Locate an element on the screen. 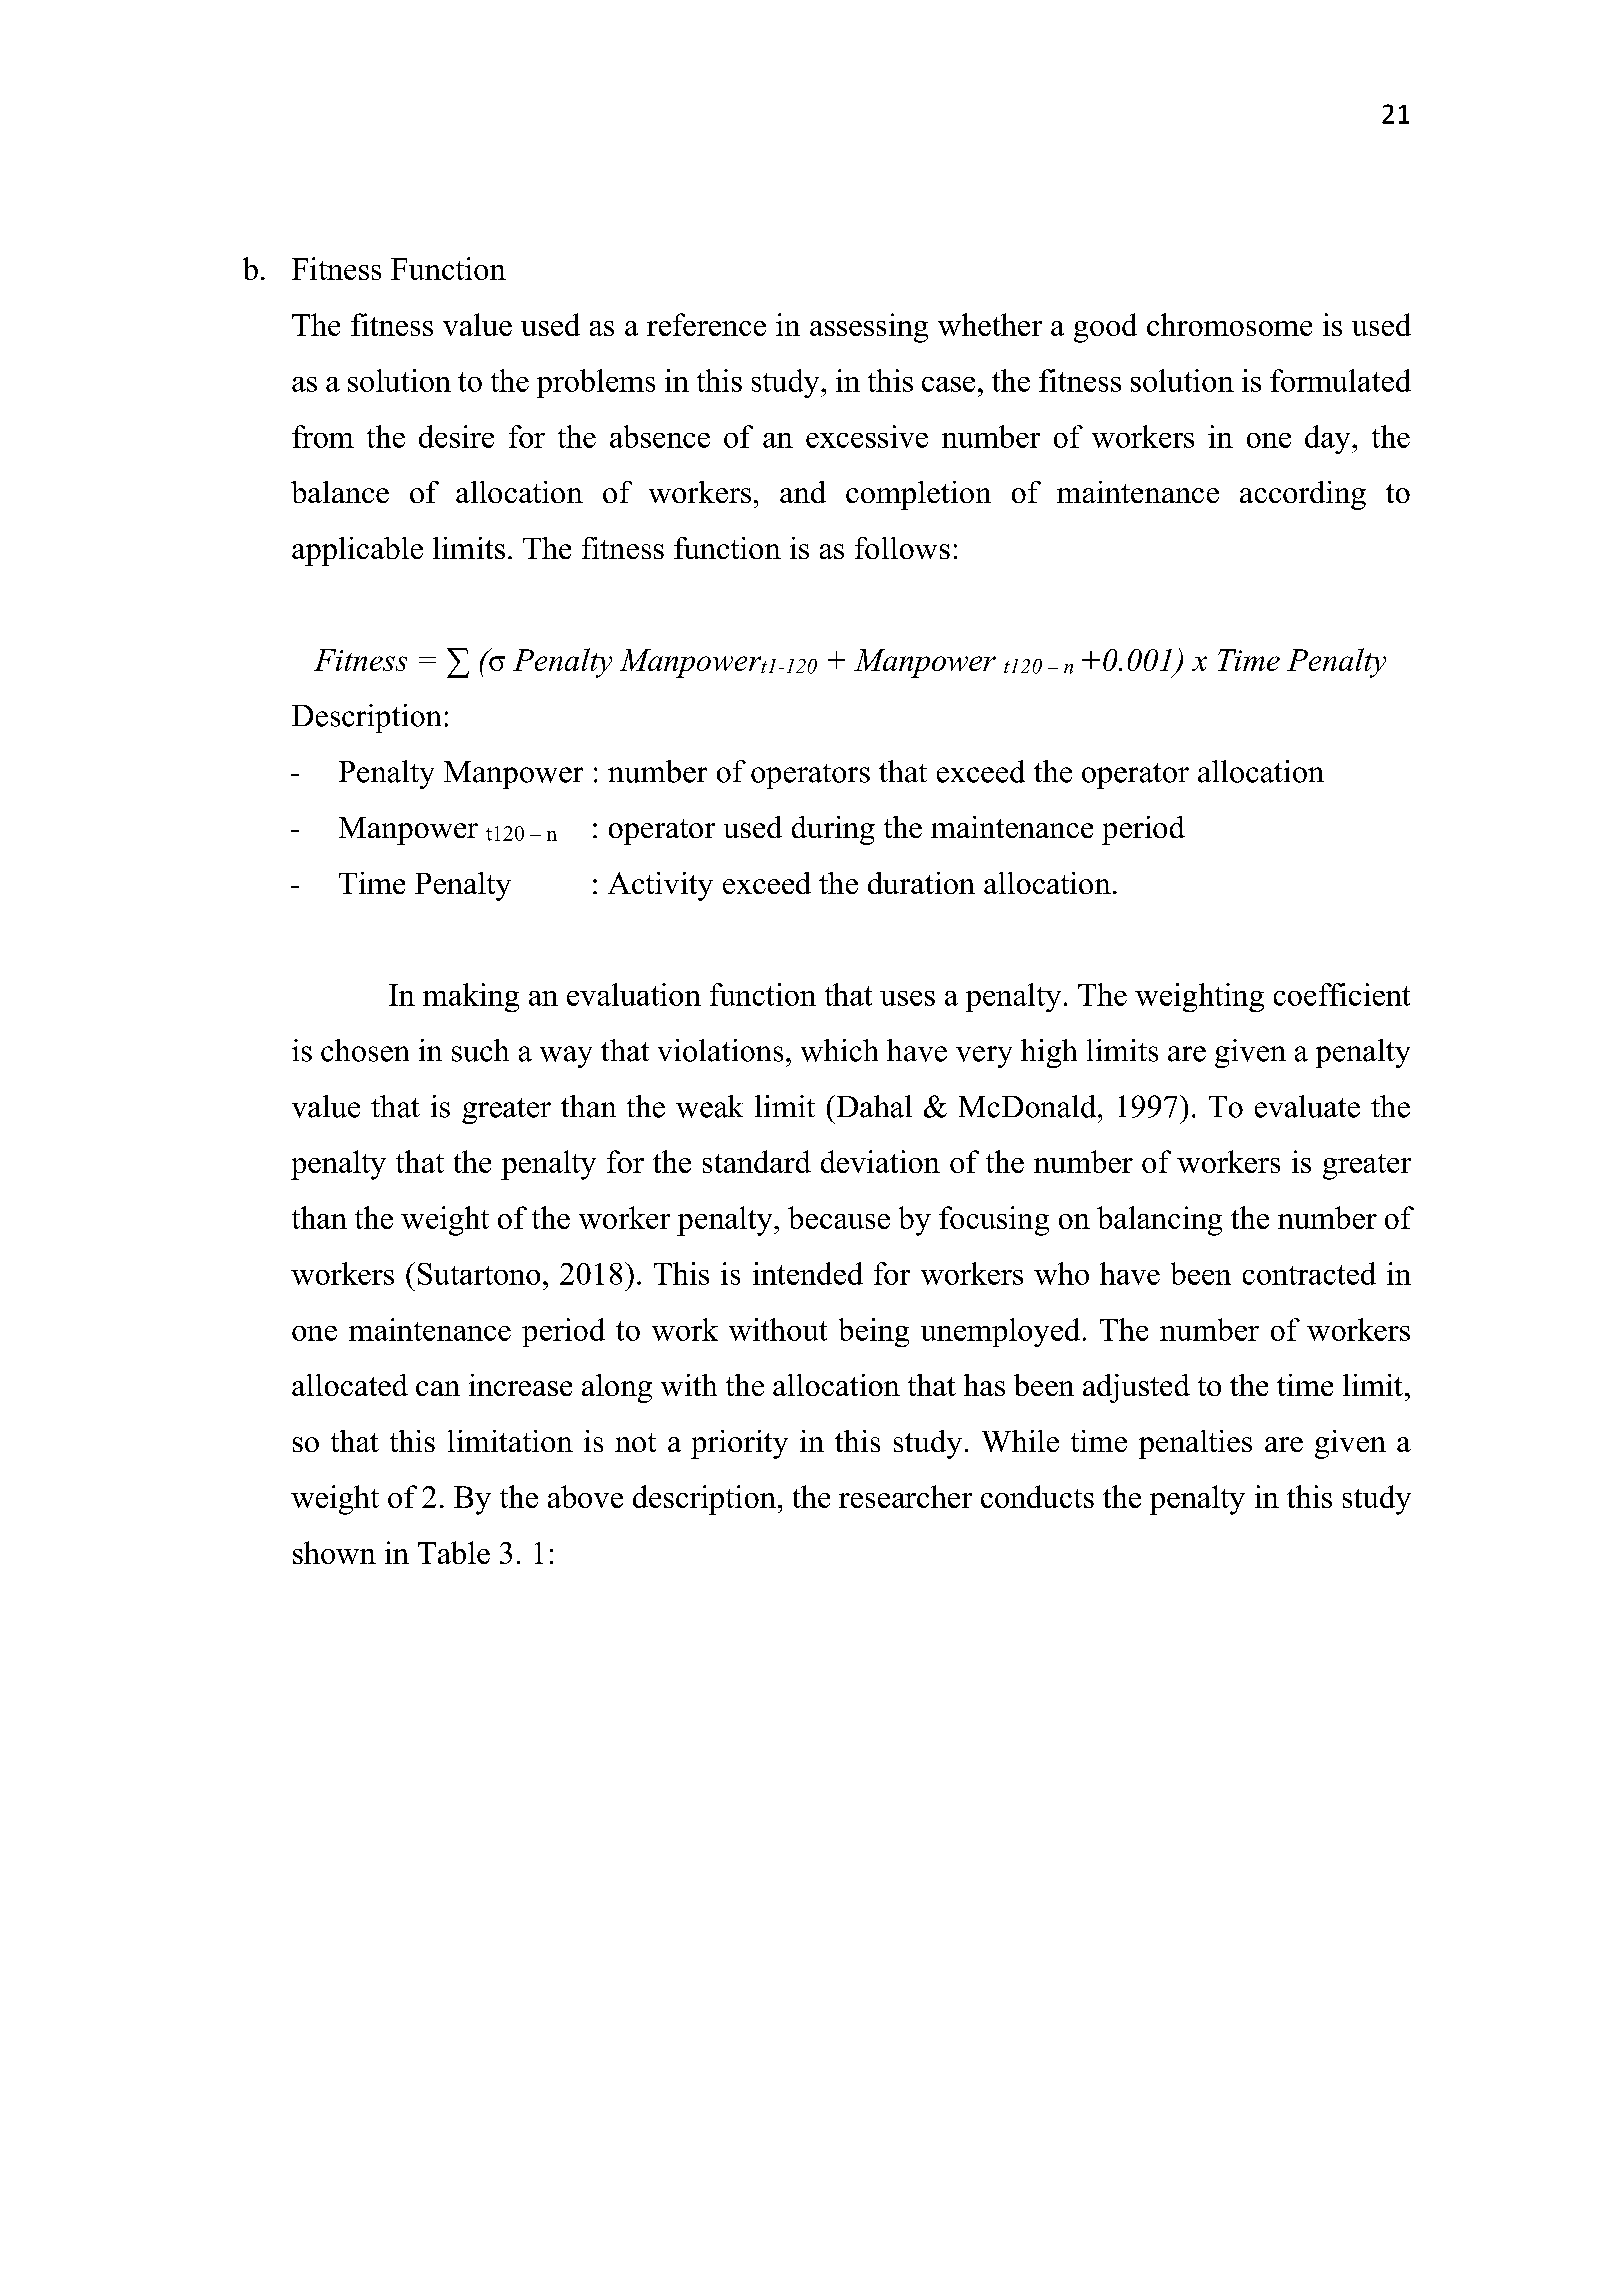 The width and height of the screenshot is (1605, 2270). uses is located at coordinates (907, 998).
